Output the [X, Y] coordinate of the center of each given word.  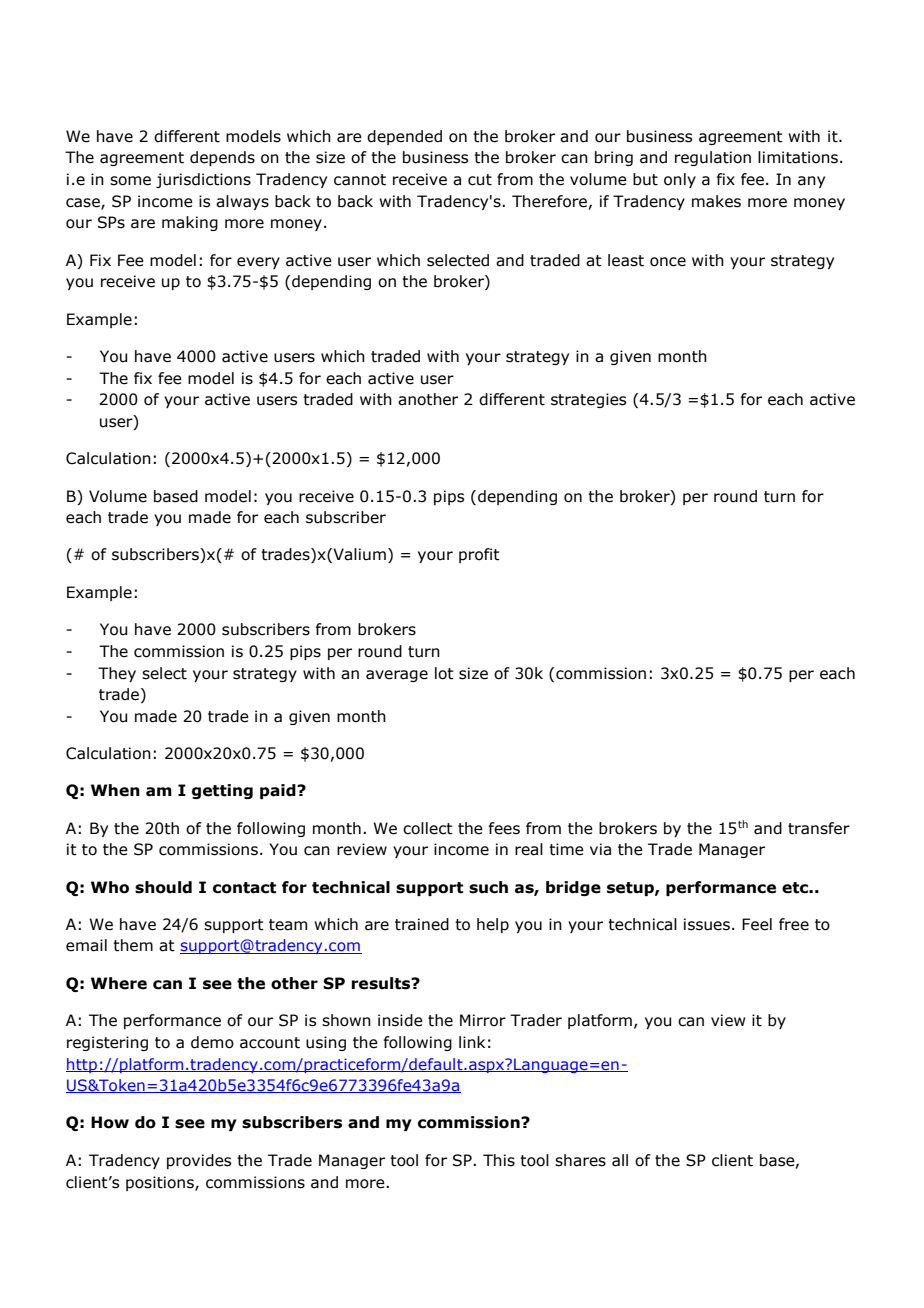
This [499, 1160]
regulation [713, 158]
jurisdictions [203, 180]
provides [199, 1161]
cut [480, 180]
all [620, 1160]
